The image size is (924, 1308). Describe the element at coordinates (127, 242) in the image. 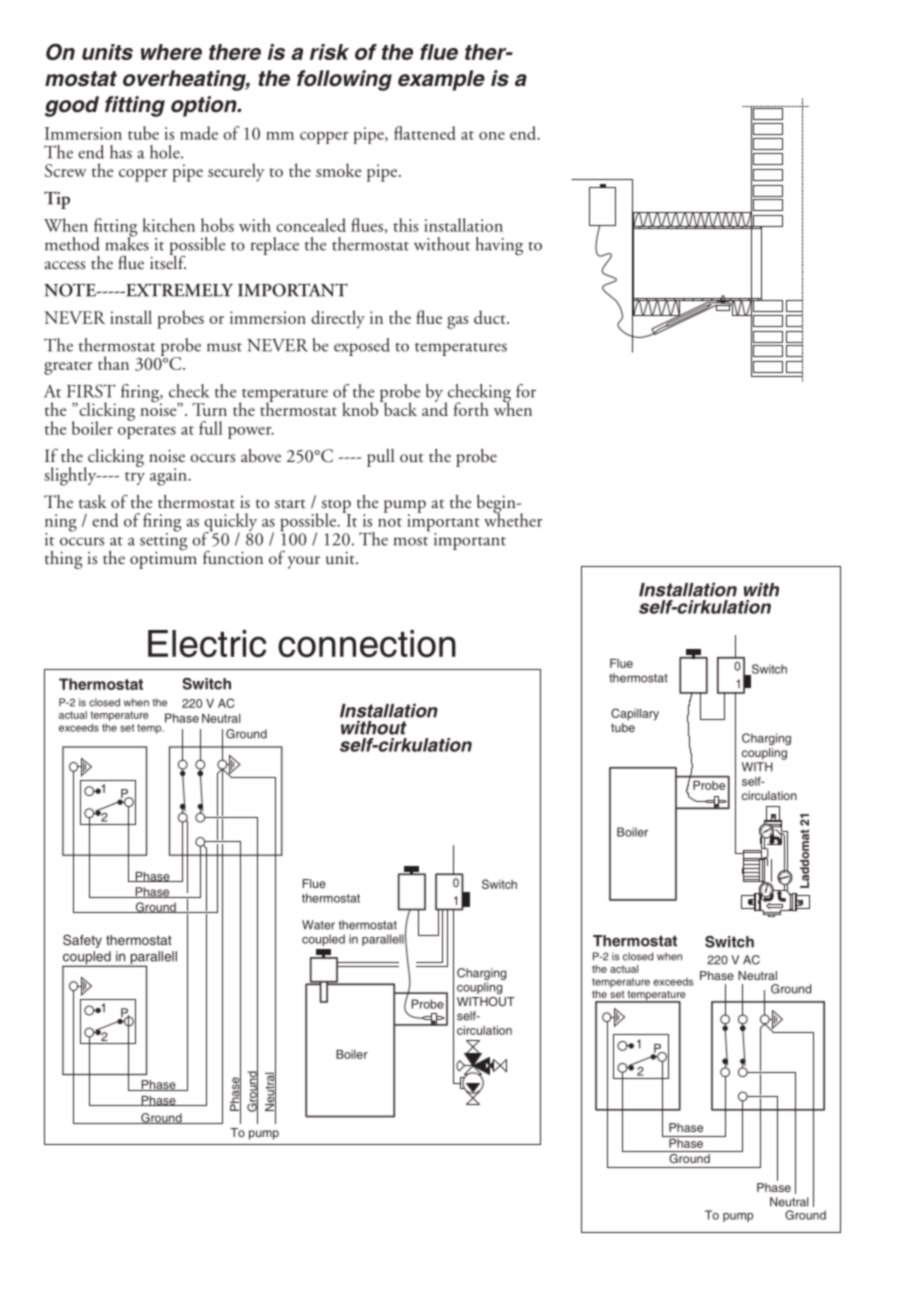

I see `makes` at that location.
